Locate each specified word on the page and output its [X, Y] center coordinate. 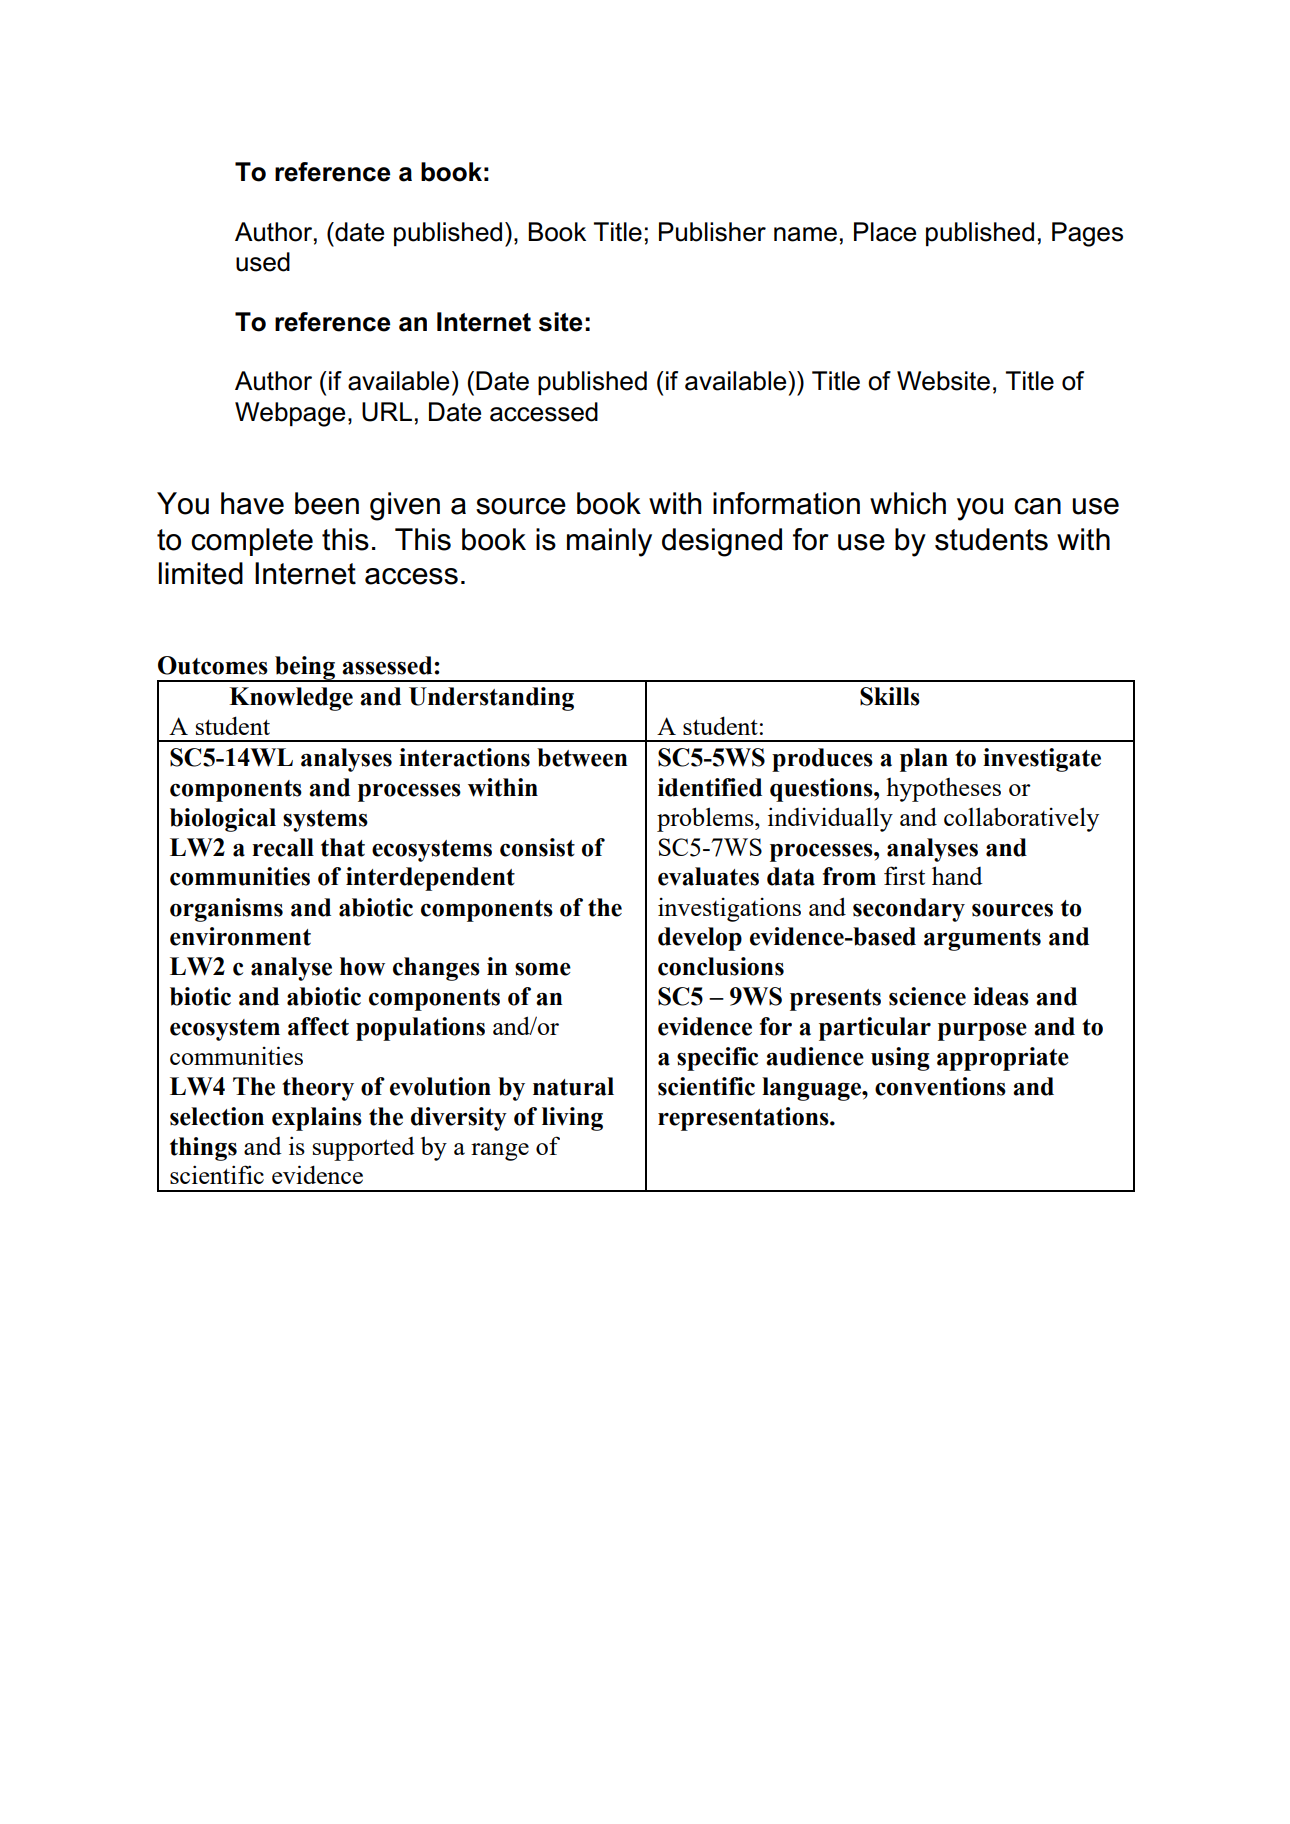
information [786, 503]
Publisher [712, 232]
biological [223, 820]
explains [317, 1119]
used [263, 262]
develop [700, 939]
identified [710, 787]
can [1037, 506]
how [362, 966]
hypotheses [943, 790]
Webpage [290, 414]
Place [885, 232]
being [305, 669]
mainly [609, 542]
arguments [982, 940]
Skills [890, 696]
